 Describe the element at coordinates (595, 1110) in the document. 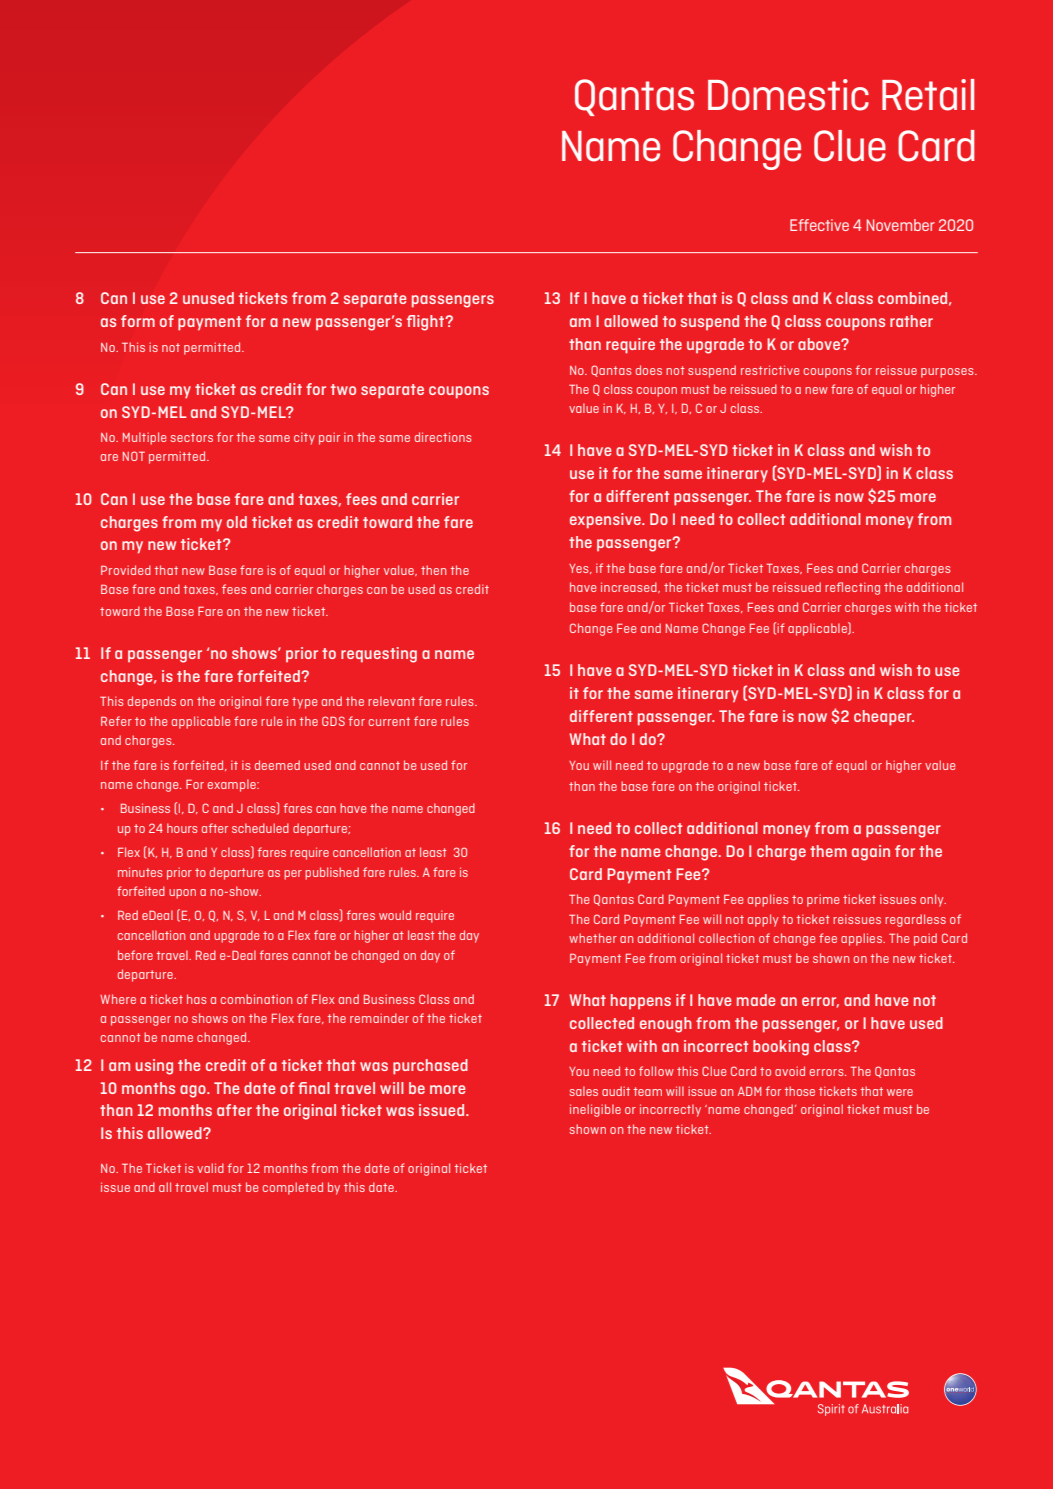

I see `ineligible` at that location.
